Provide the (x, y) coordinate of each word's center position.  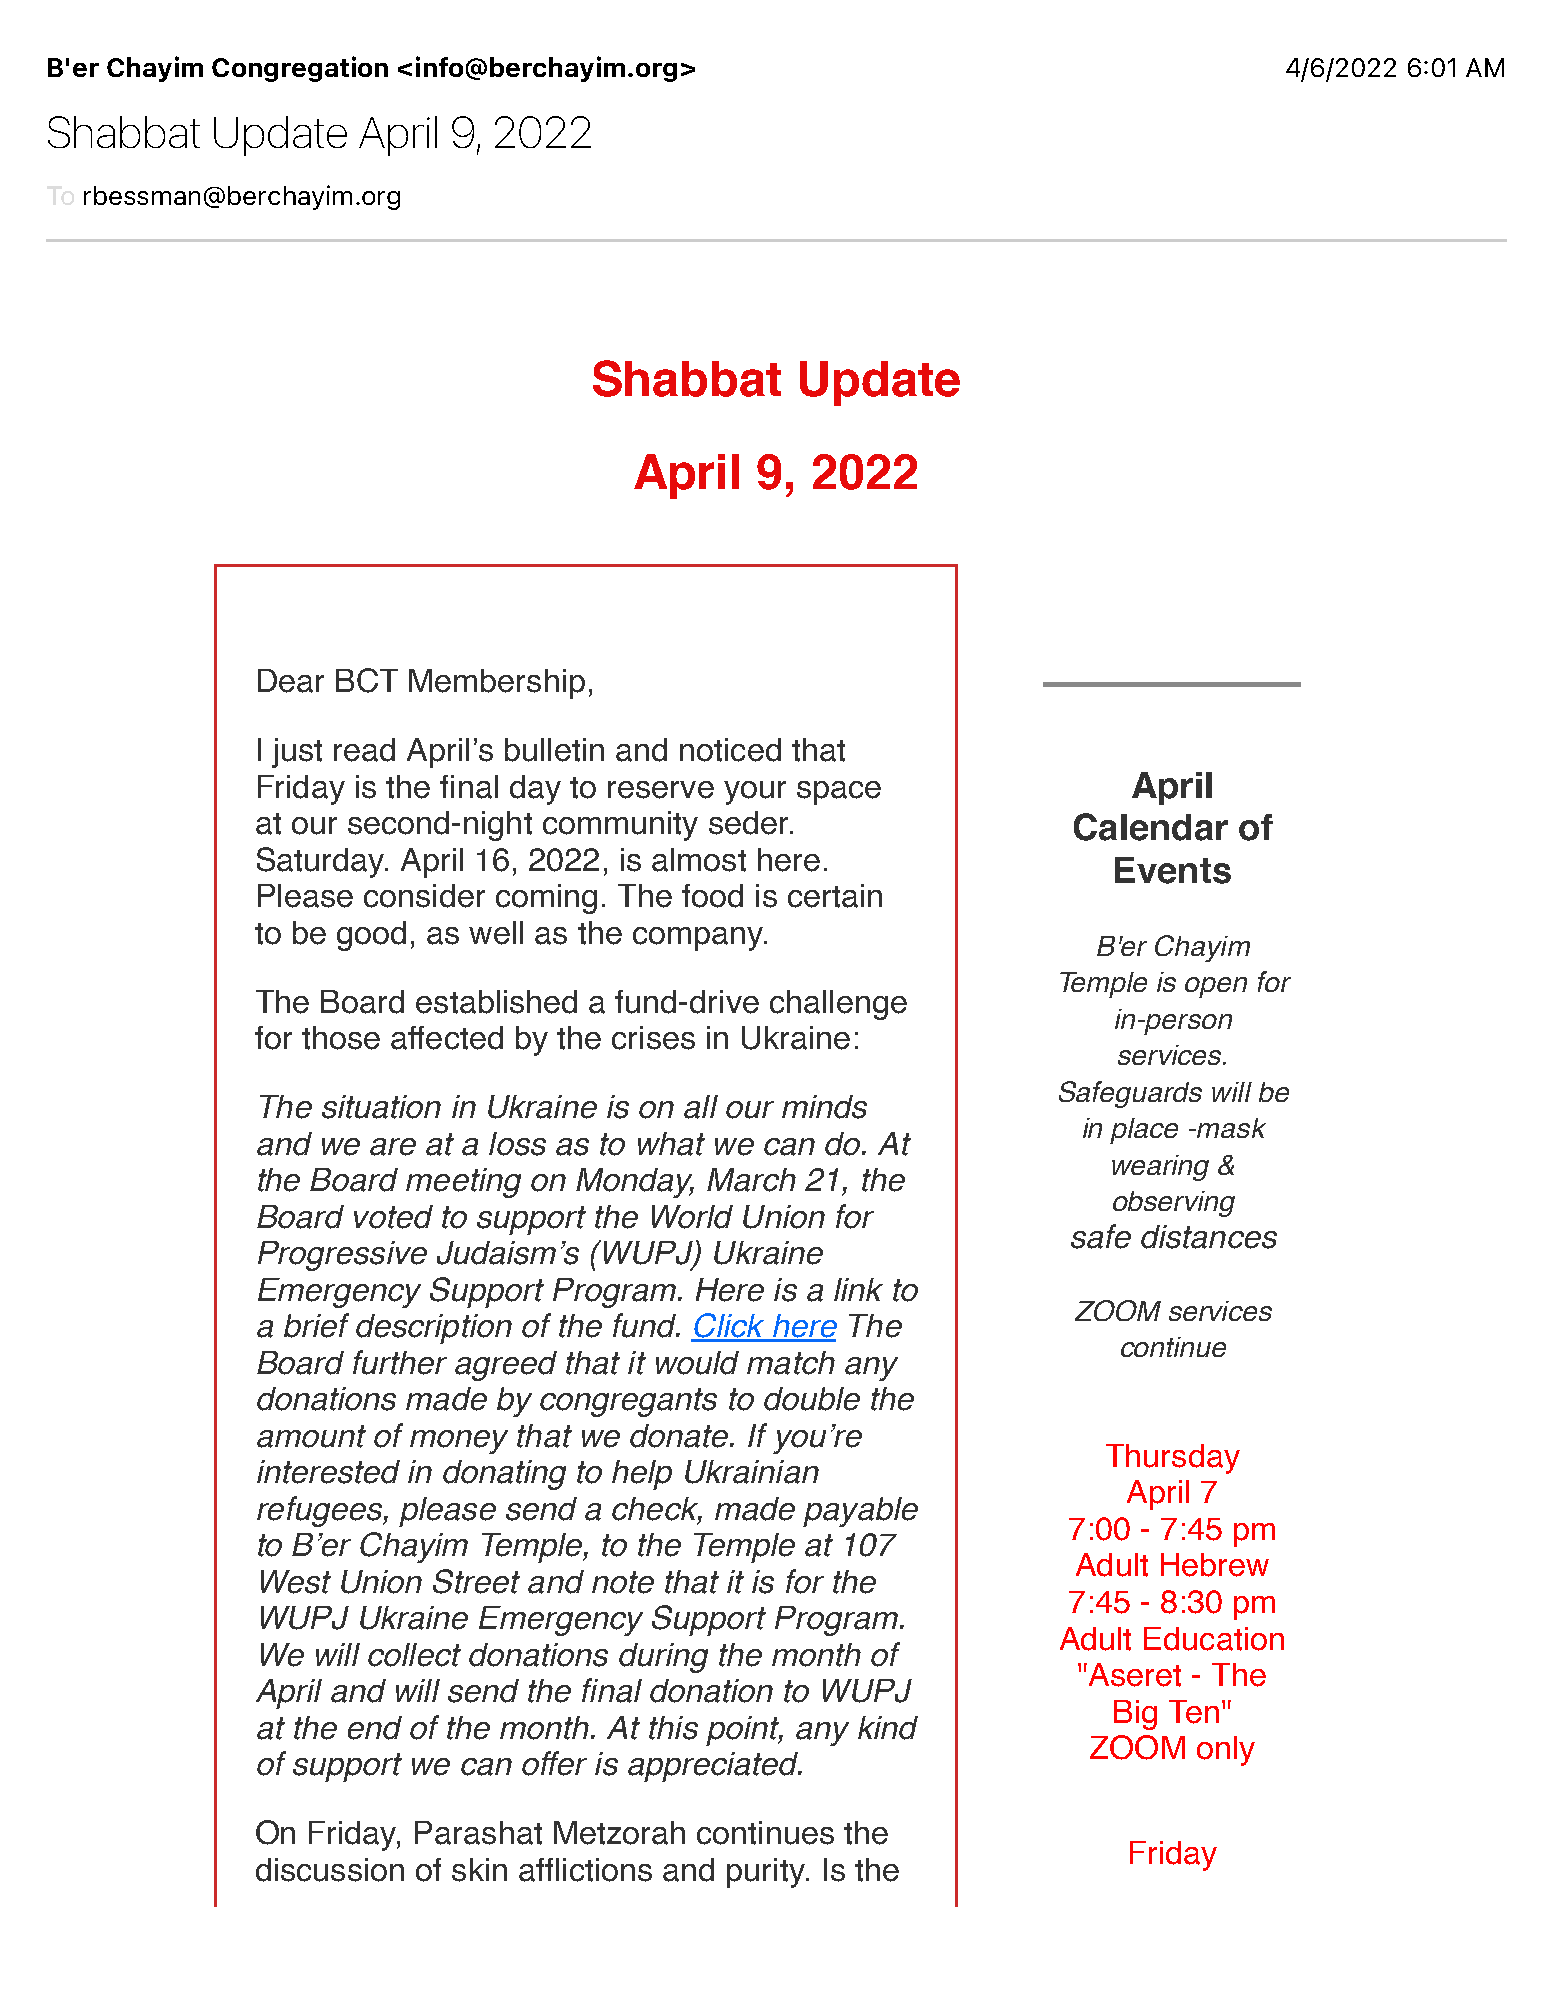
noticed (730, 750)
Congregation (300, 69)
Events (1173, 870)
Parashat (478, 1833)
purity (767, 1873)
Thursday (1173, 1459)
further (400, 1362)
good (371, 936)
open (1216, 987)
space (839, 793)
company (699, 939)
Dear (291, 681)
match (791, 1363)
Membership (497, 684)
